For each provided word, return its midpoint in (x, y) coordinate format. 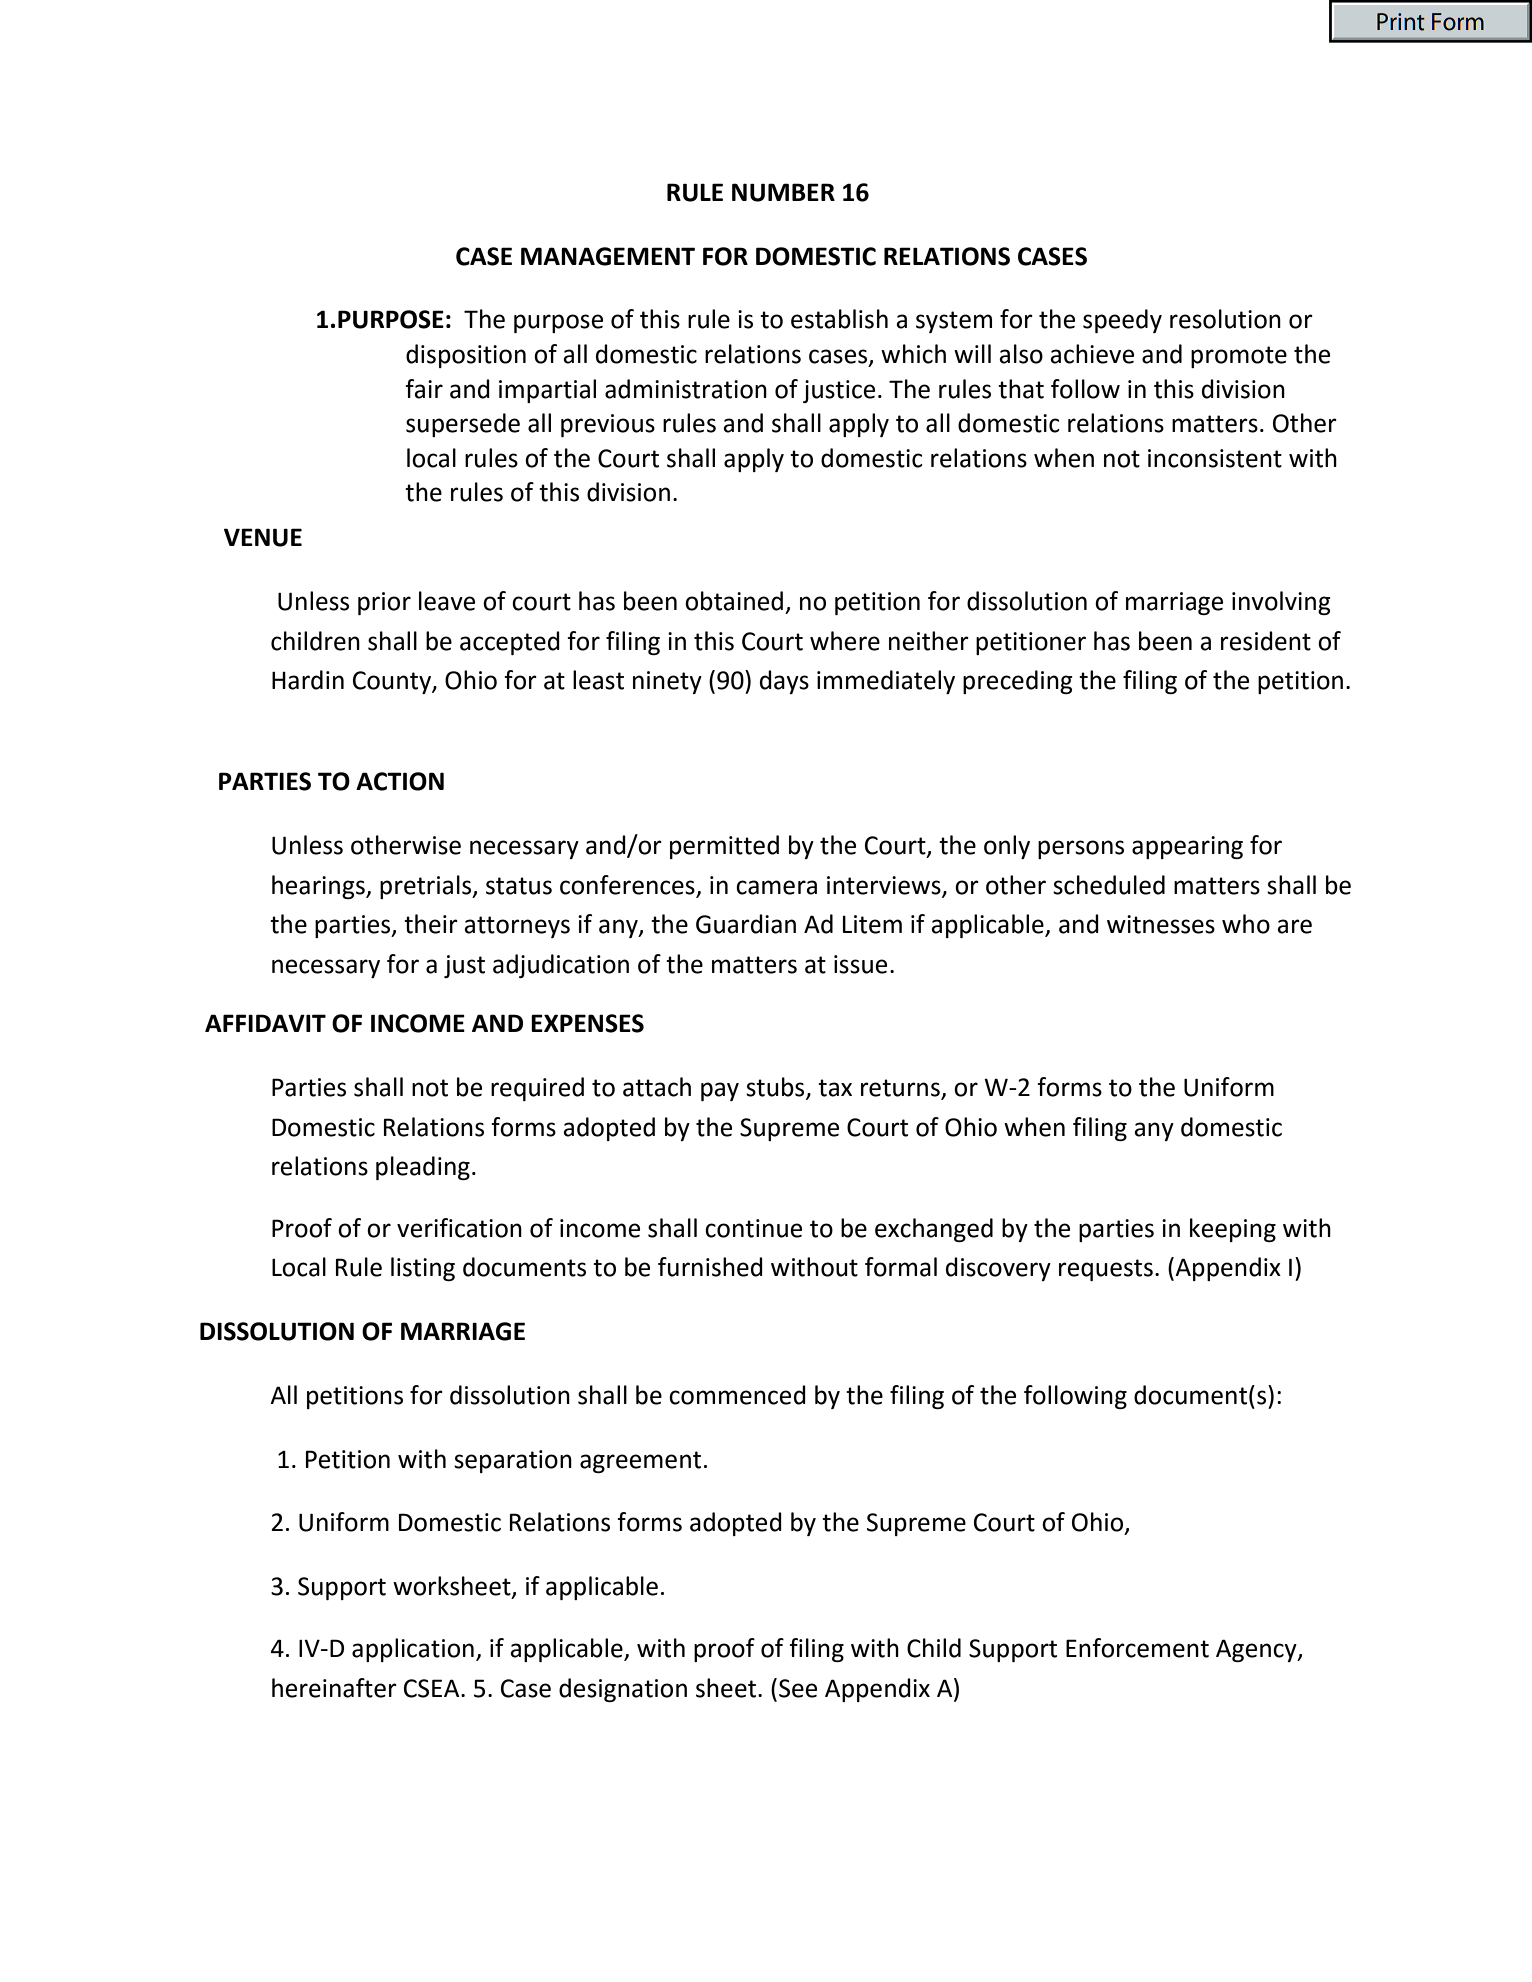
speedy (1122, 321)
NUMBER (783, 192)
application (413, 1650)
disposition (466, 356)
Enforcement (1137, 1648)
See (798, 1688)
